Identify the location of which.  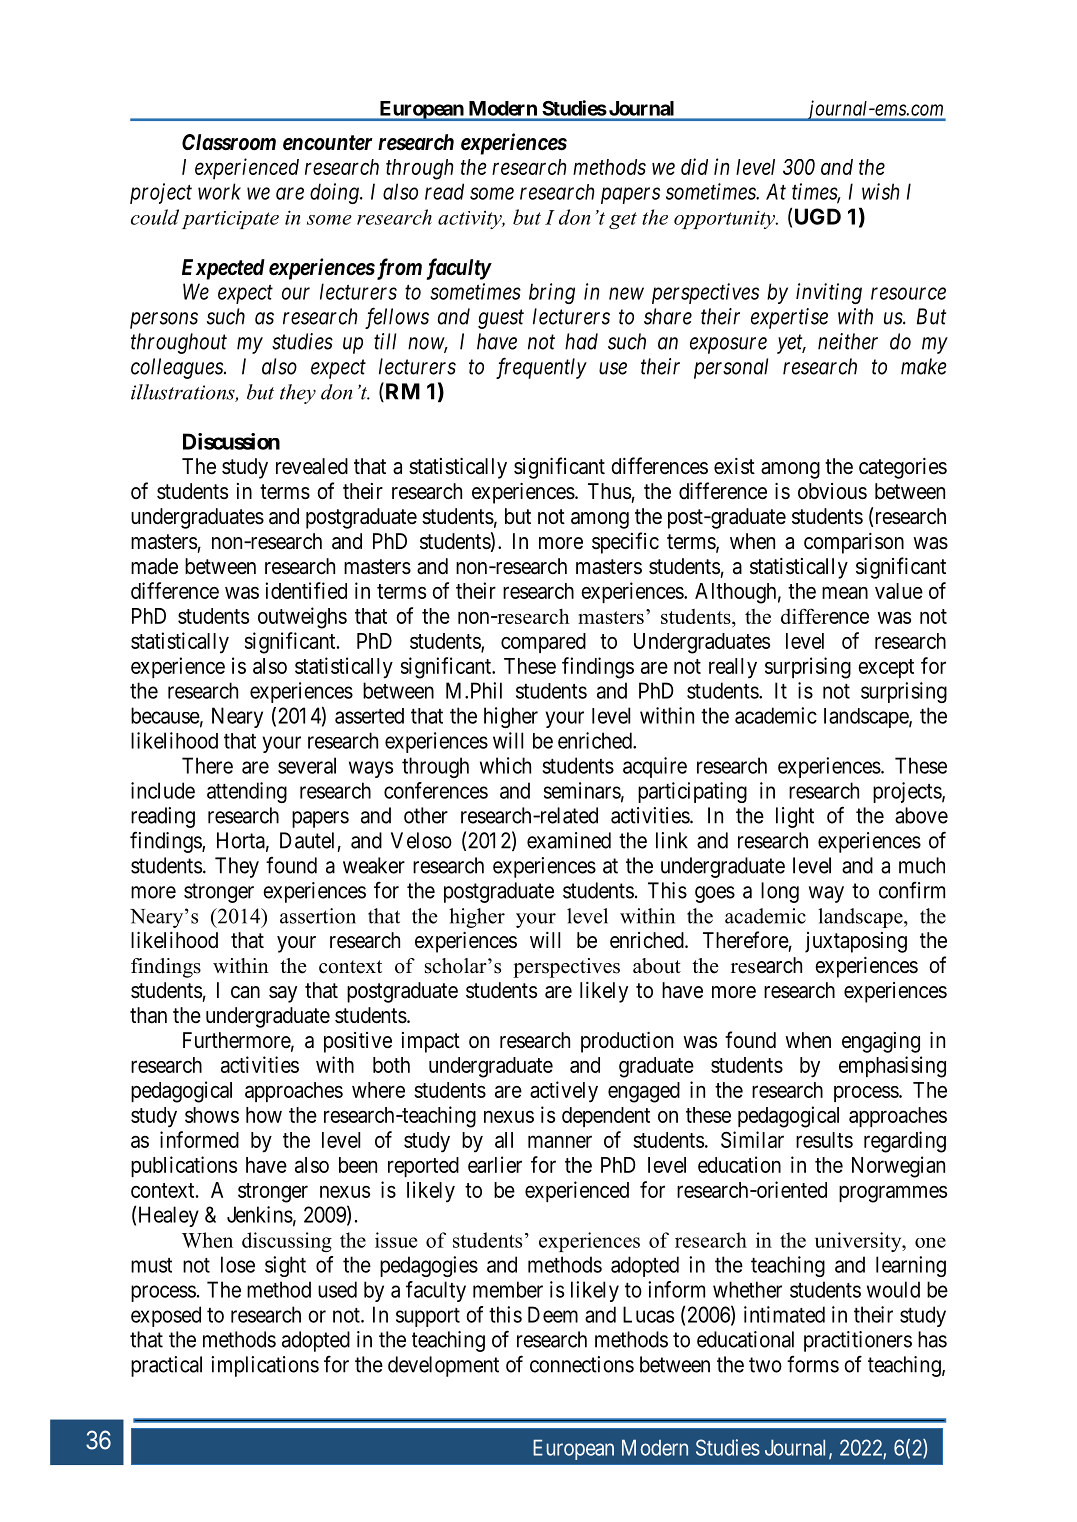
(505, 765).
